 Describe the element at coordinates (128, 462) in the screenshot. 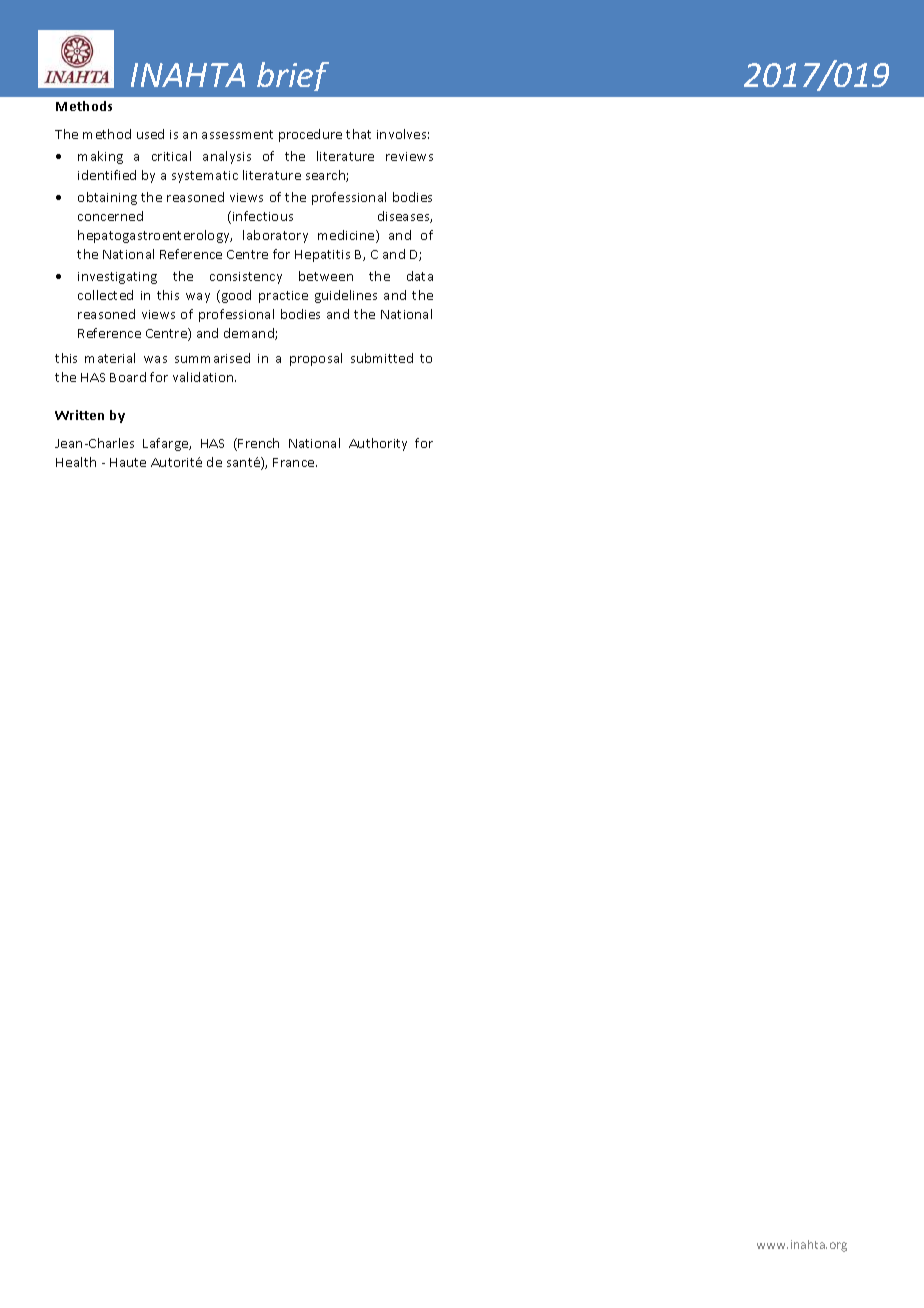

I see `Haute` at that location.
